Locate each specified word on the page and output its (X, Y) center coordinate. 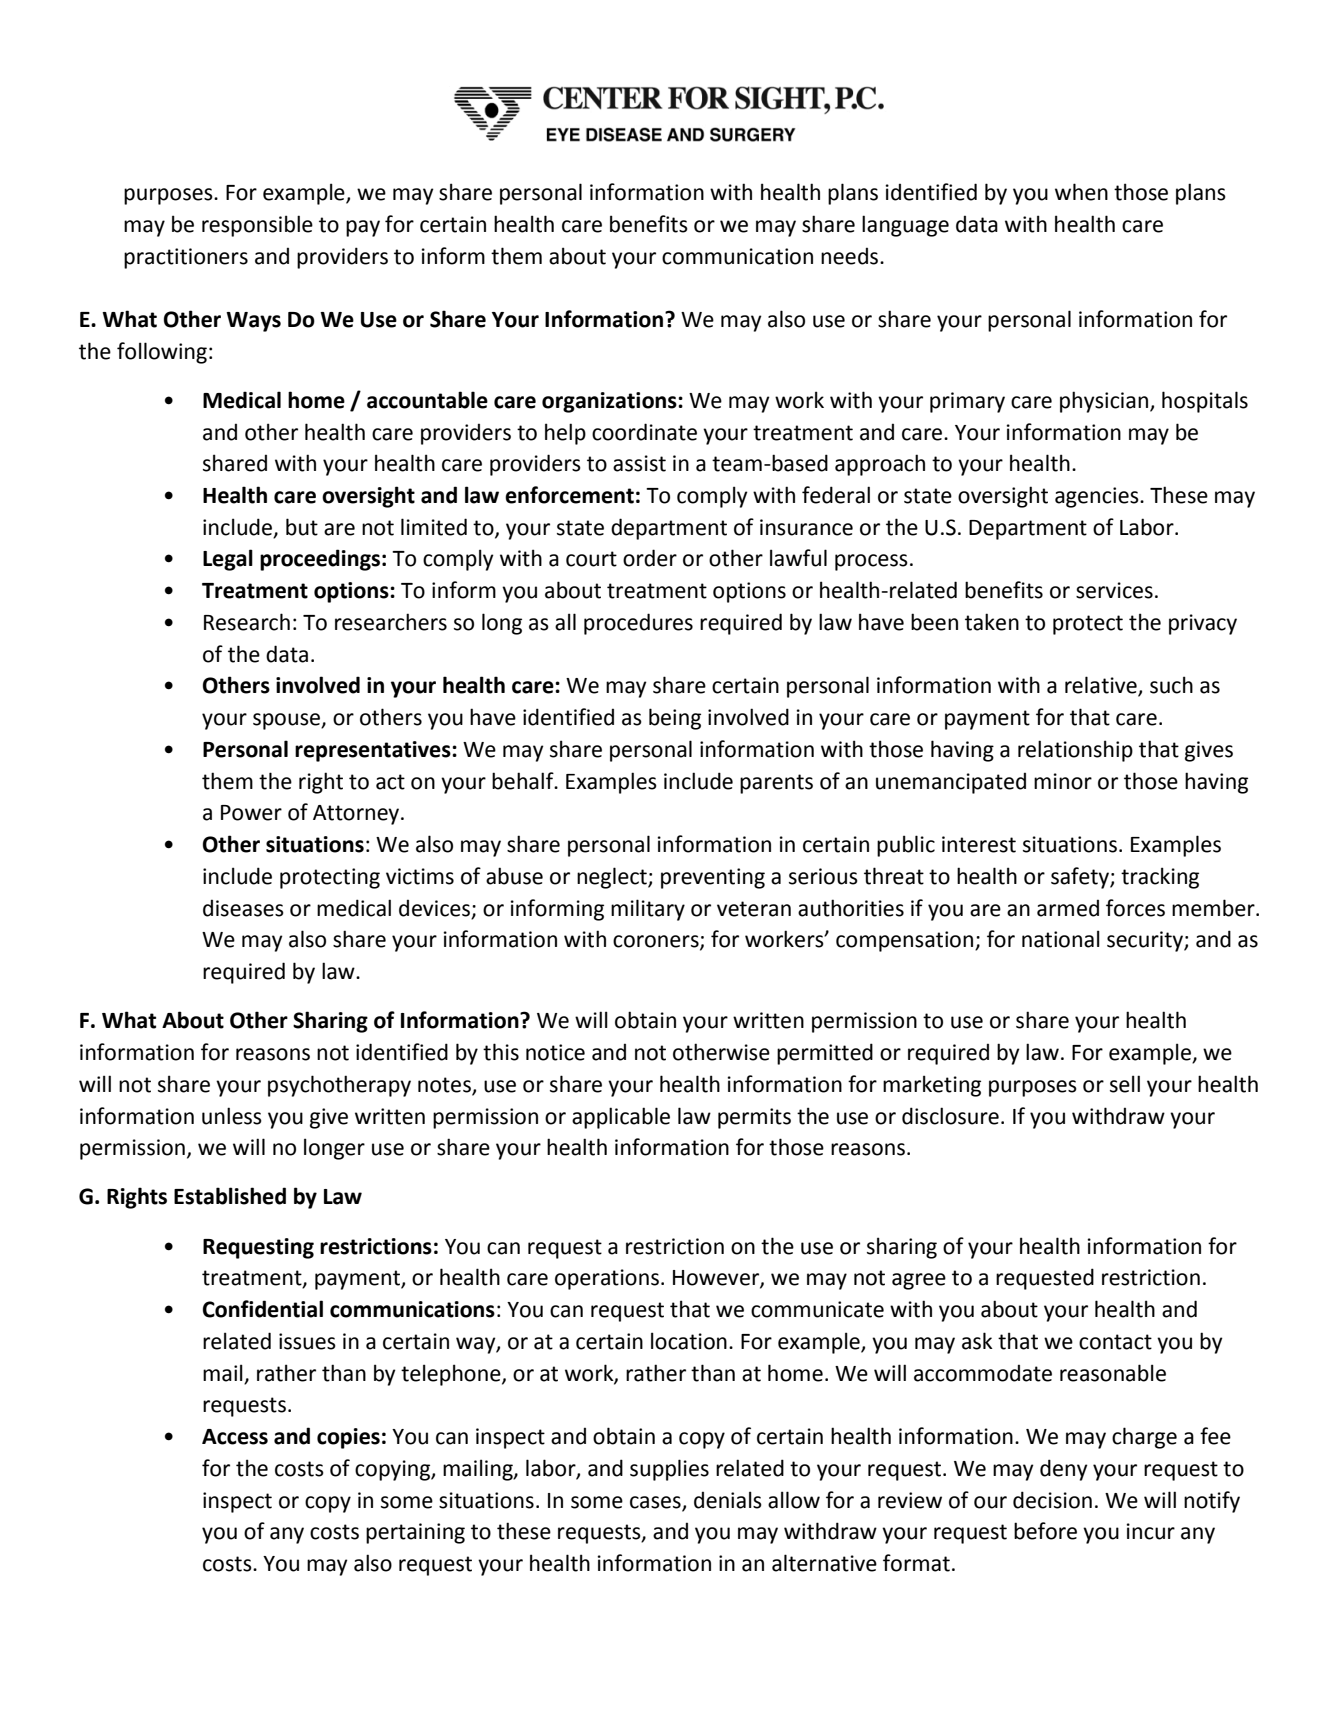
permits (754, 1118)
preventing (713, 878)
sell (1125, 1084)
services (1114, 590)
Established (230, 1196)
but (302, 527)
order (650, 558)
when (1081, 192)
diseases (243, 908)
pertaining (415, 1533)
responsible (257, 226)
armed (1068, 908)
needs (851, 256)
